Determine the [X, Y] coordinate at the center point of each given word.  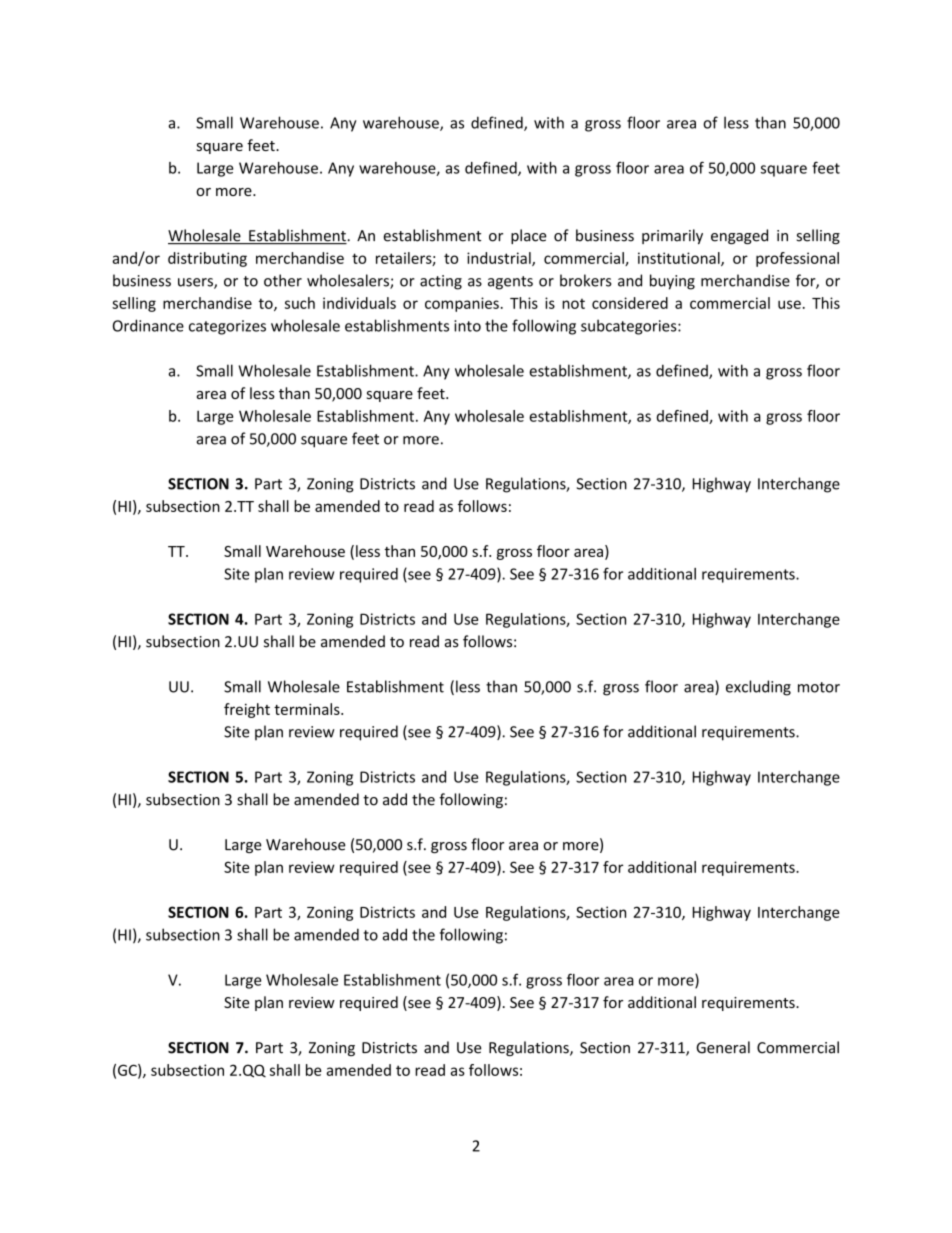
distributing [207, 259]
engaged [739, 236]
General [723, 1047]
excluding [758, 688]
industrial [500, 259]
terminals [308, 709]
